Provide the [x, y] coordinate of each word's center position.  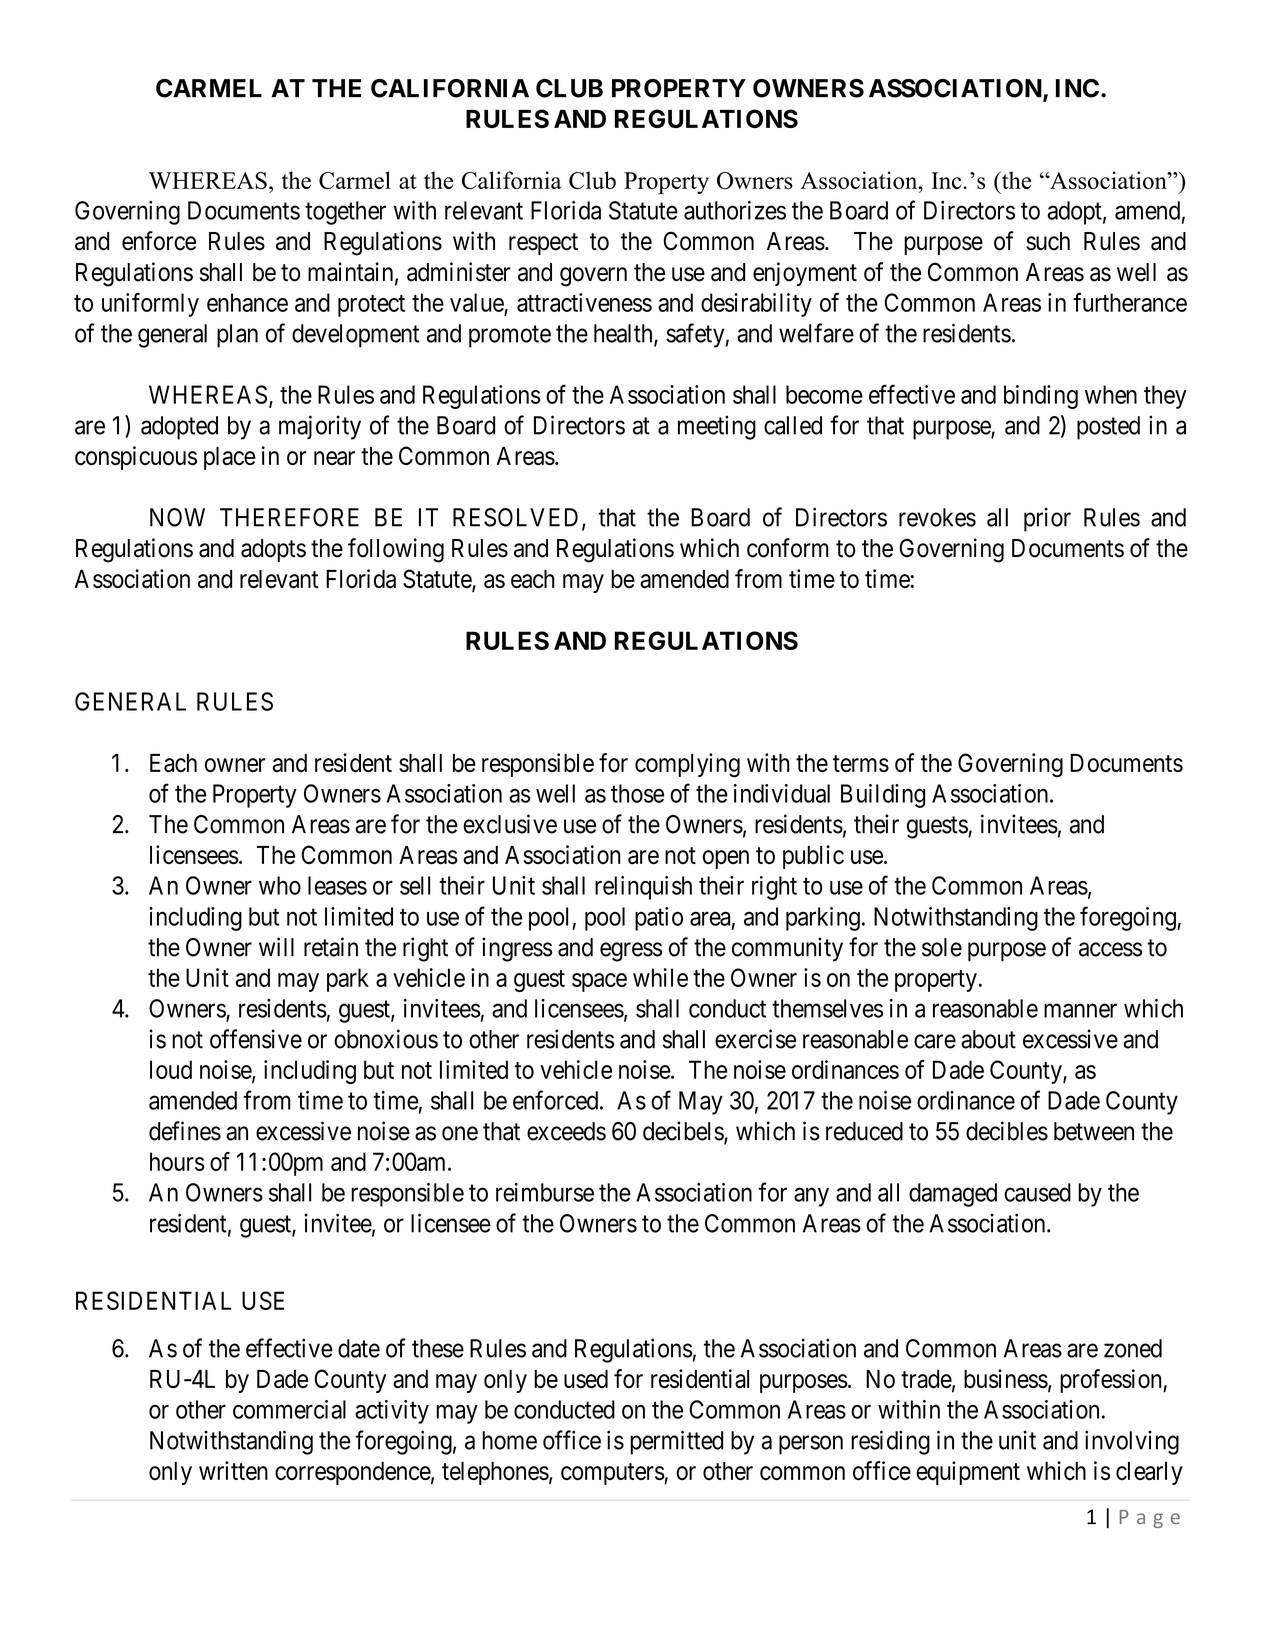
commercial [289, 1409]
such [1048, 241]
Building [883, 796]
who [280, 885]
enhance [247, 302]
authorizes [735, 210]
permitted [676, 1442]
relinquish [643, 888]
